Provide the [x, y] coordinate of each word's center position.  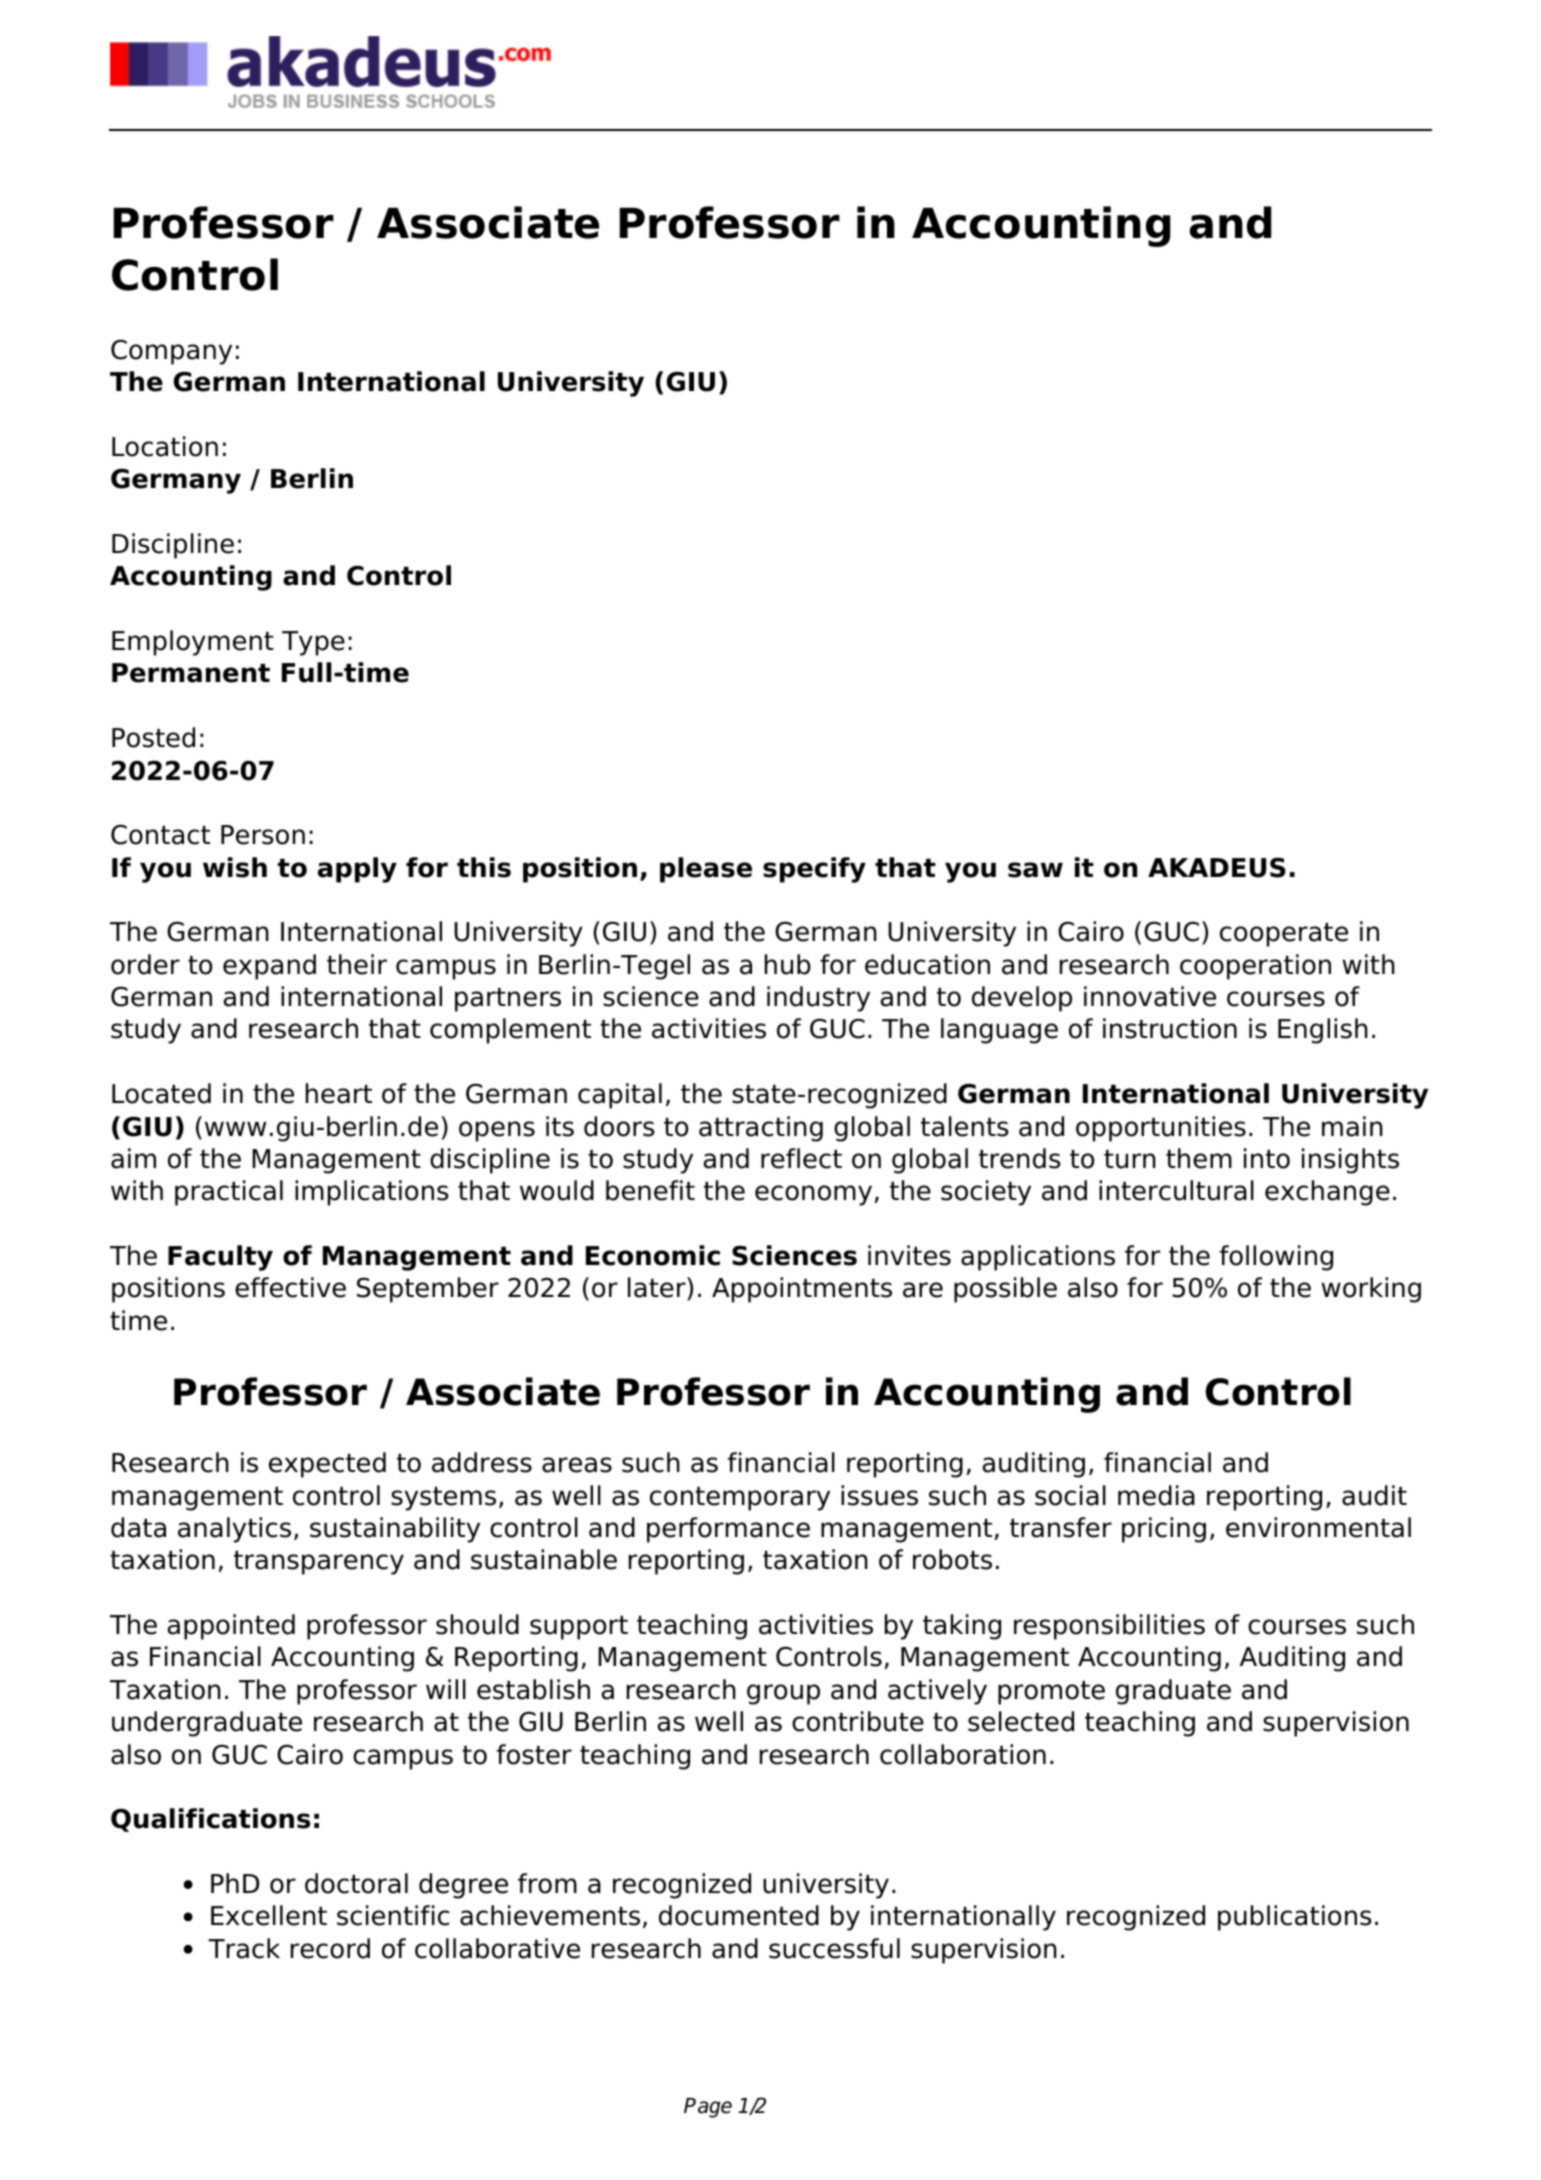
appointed [231, 1627]
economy [813, 1195]
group [783, 1694]
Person [263, 835]
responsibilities [1109, 1627]
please [706, 870]
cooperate [1284, 935]
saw [1035, 870]
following [1276, 1258]
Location [165, 446]
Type [313, 643]
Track [244, 1948]
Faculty [220, 1258]
